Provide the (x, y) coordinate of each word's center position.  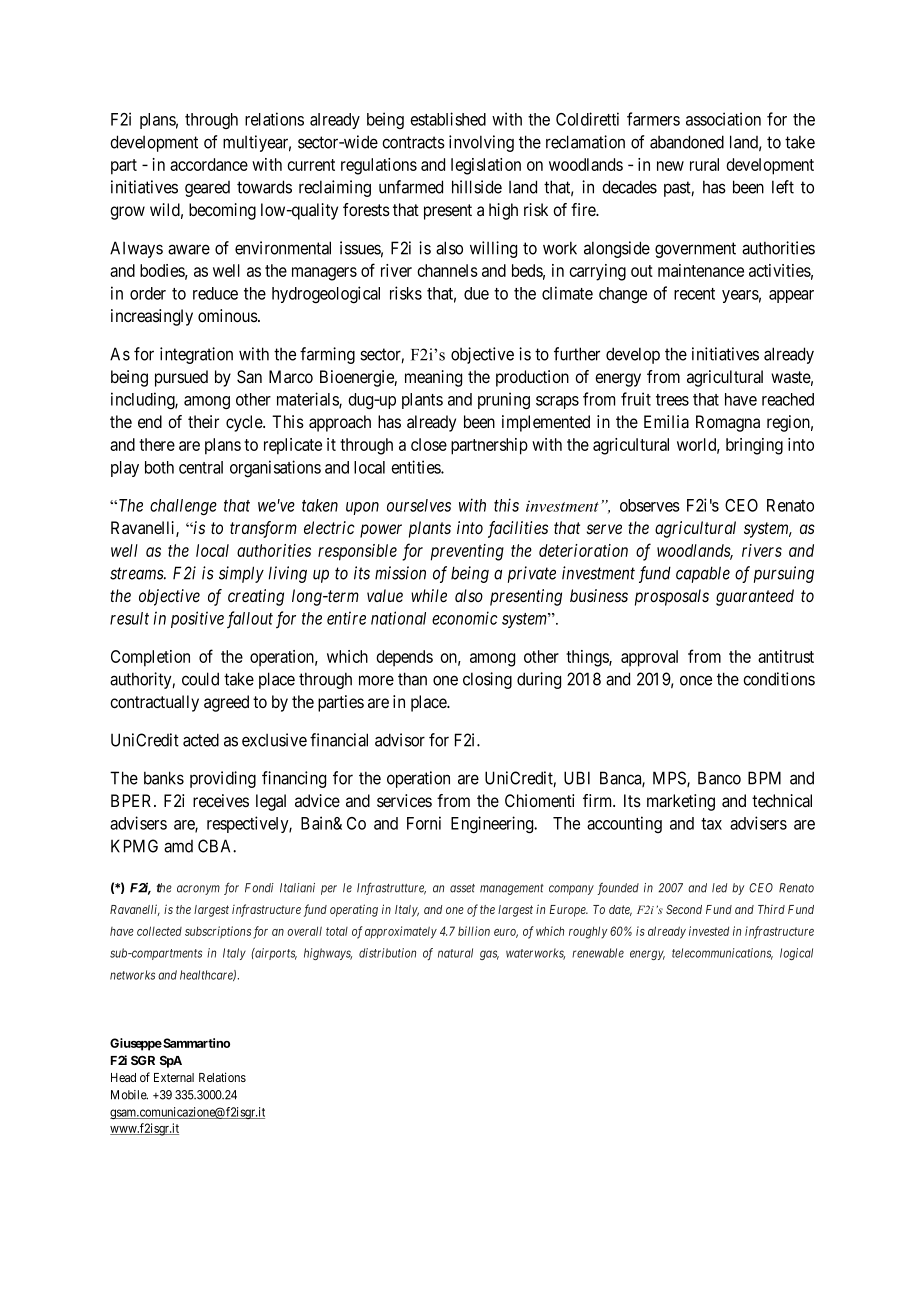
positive (197, 619)
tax (711, 824)
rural (704, 164)
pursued (181, 378)
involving (481, 143)
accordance (209, 164)
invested (709, 931)
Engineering (493, 824)
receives (221, 800)
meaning (433, 378)
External (174, 1077)
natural (455, 953)
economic (465, 618)
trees (672, 400)
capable (703, 574)
